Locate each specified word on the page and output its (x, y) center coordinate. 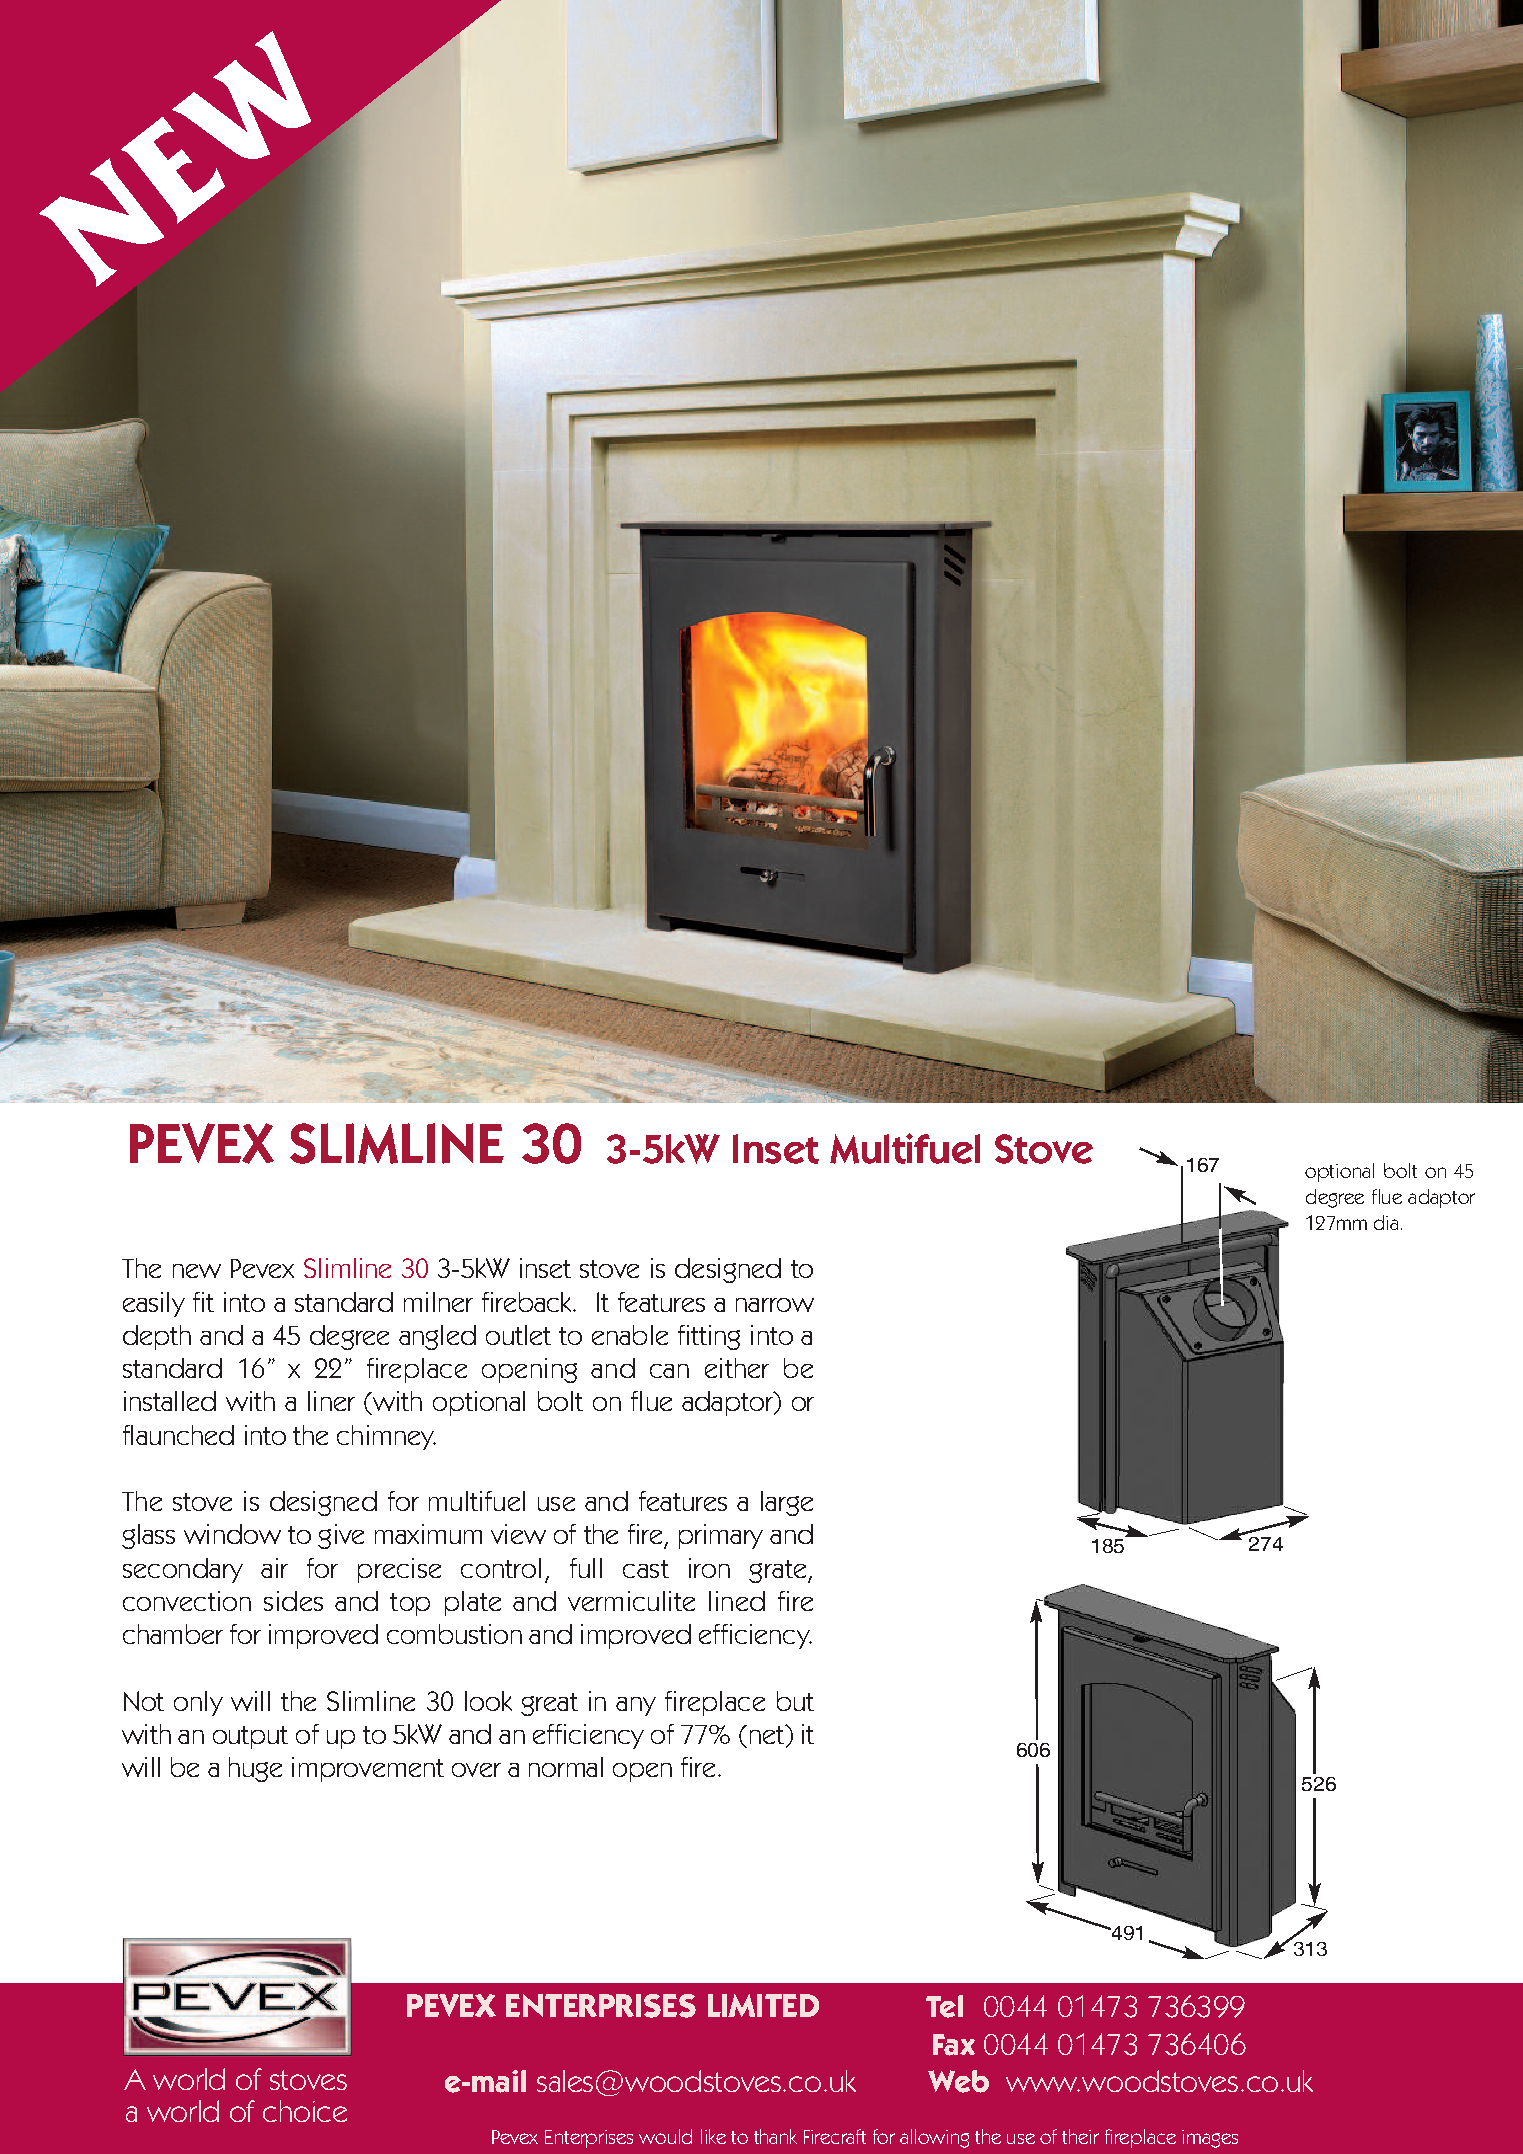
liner (331, 1401)
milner (438, 1302)
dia (1386, 1222)
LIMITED (763, 2005)
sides (293, 1601)
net (768, 1734)
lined (737, 1601)
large (787, 1503)
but (795, 1701)
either (737, 1368)
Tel (944, 2006)
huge (255, 1769)
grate (779, 1571)
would (665, 2136)
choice (305, 2111)
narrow (775, 1305)
